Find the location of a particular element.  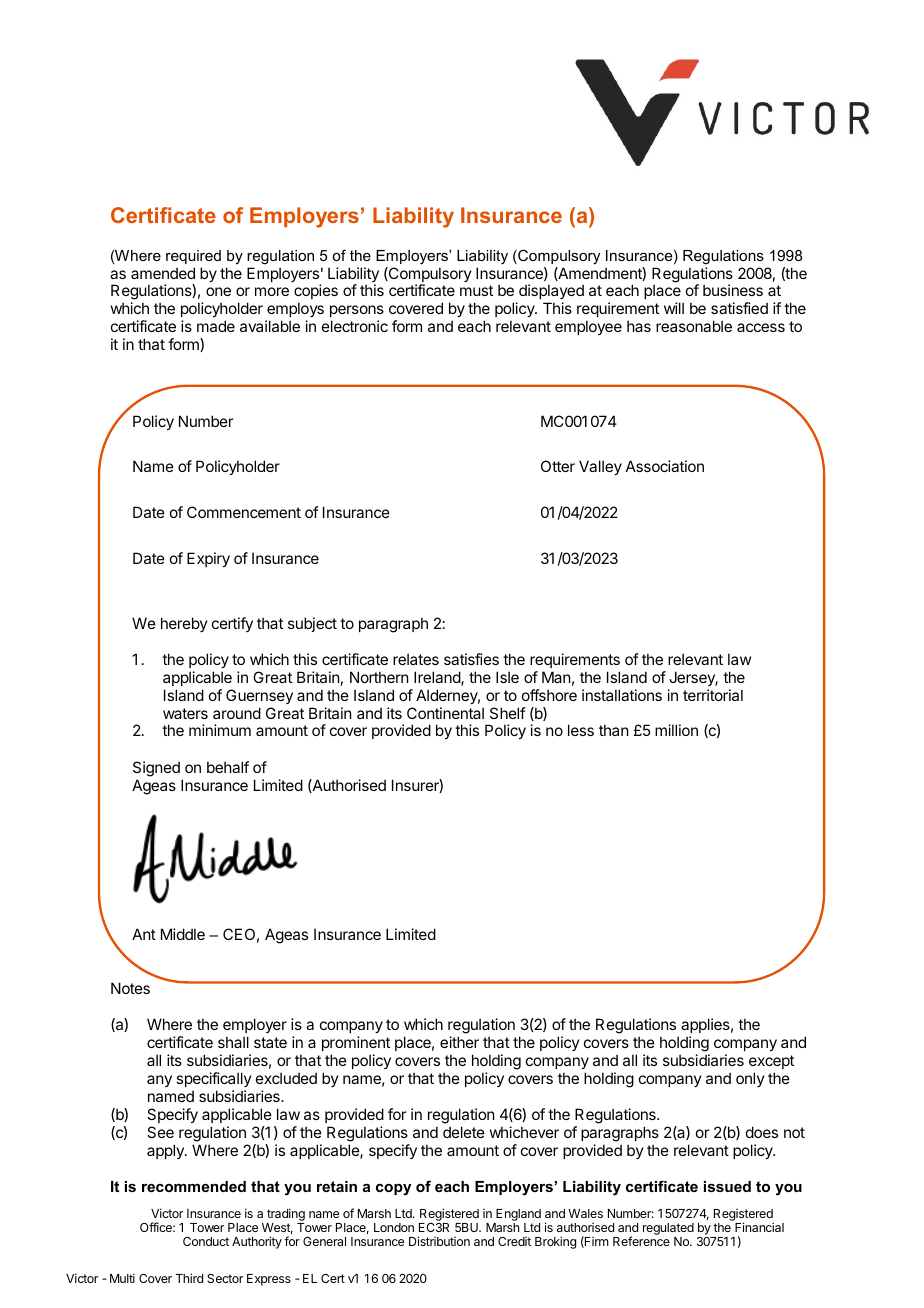

Conduct is located at coordinates (206, 1241).
